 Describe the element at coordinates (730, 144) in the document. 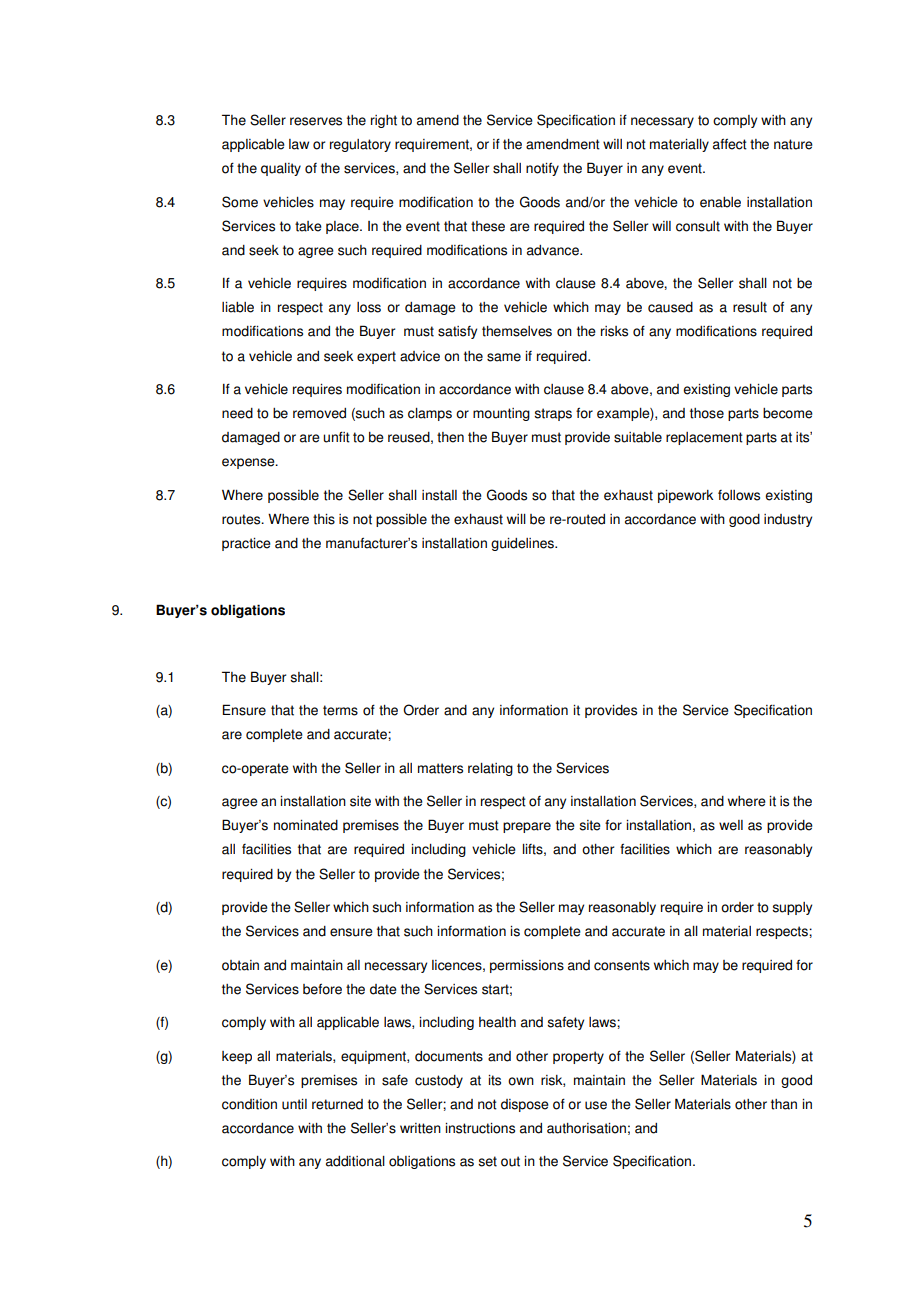

I see `affect` at that location.
